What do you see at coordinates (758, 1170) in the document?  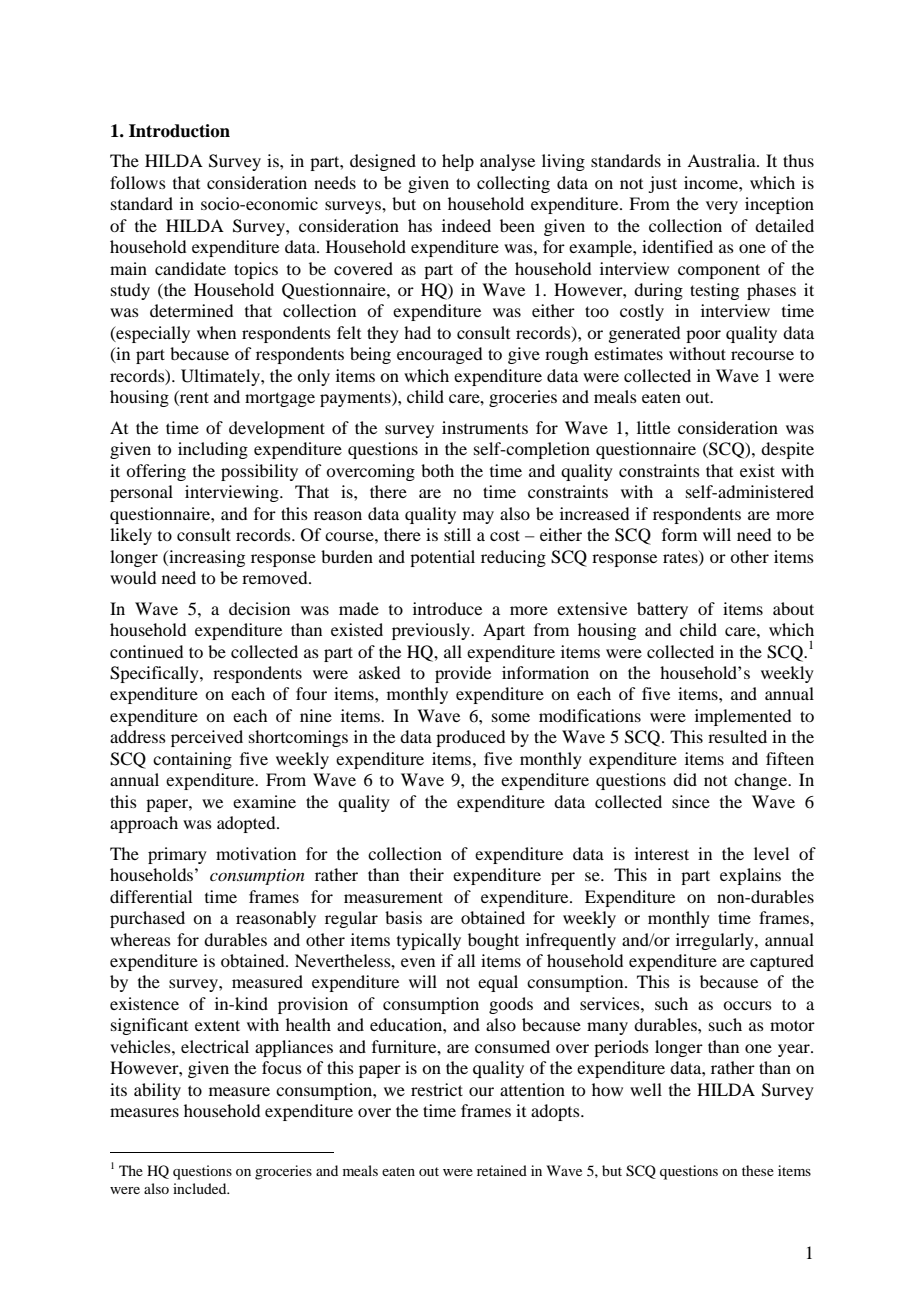 I see `these` at bounding box center [758, 1170].
